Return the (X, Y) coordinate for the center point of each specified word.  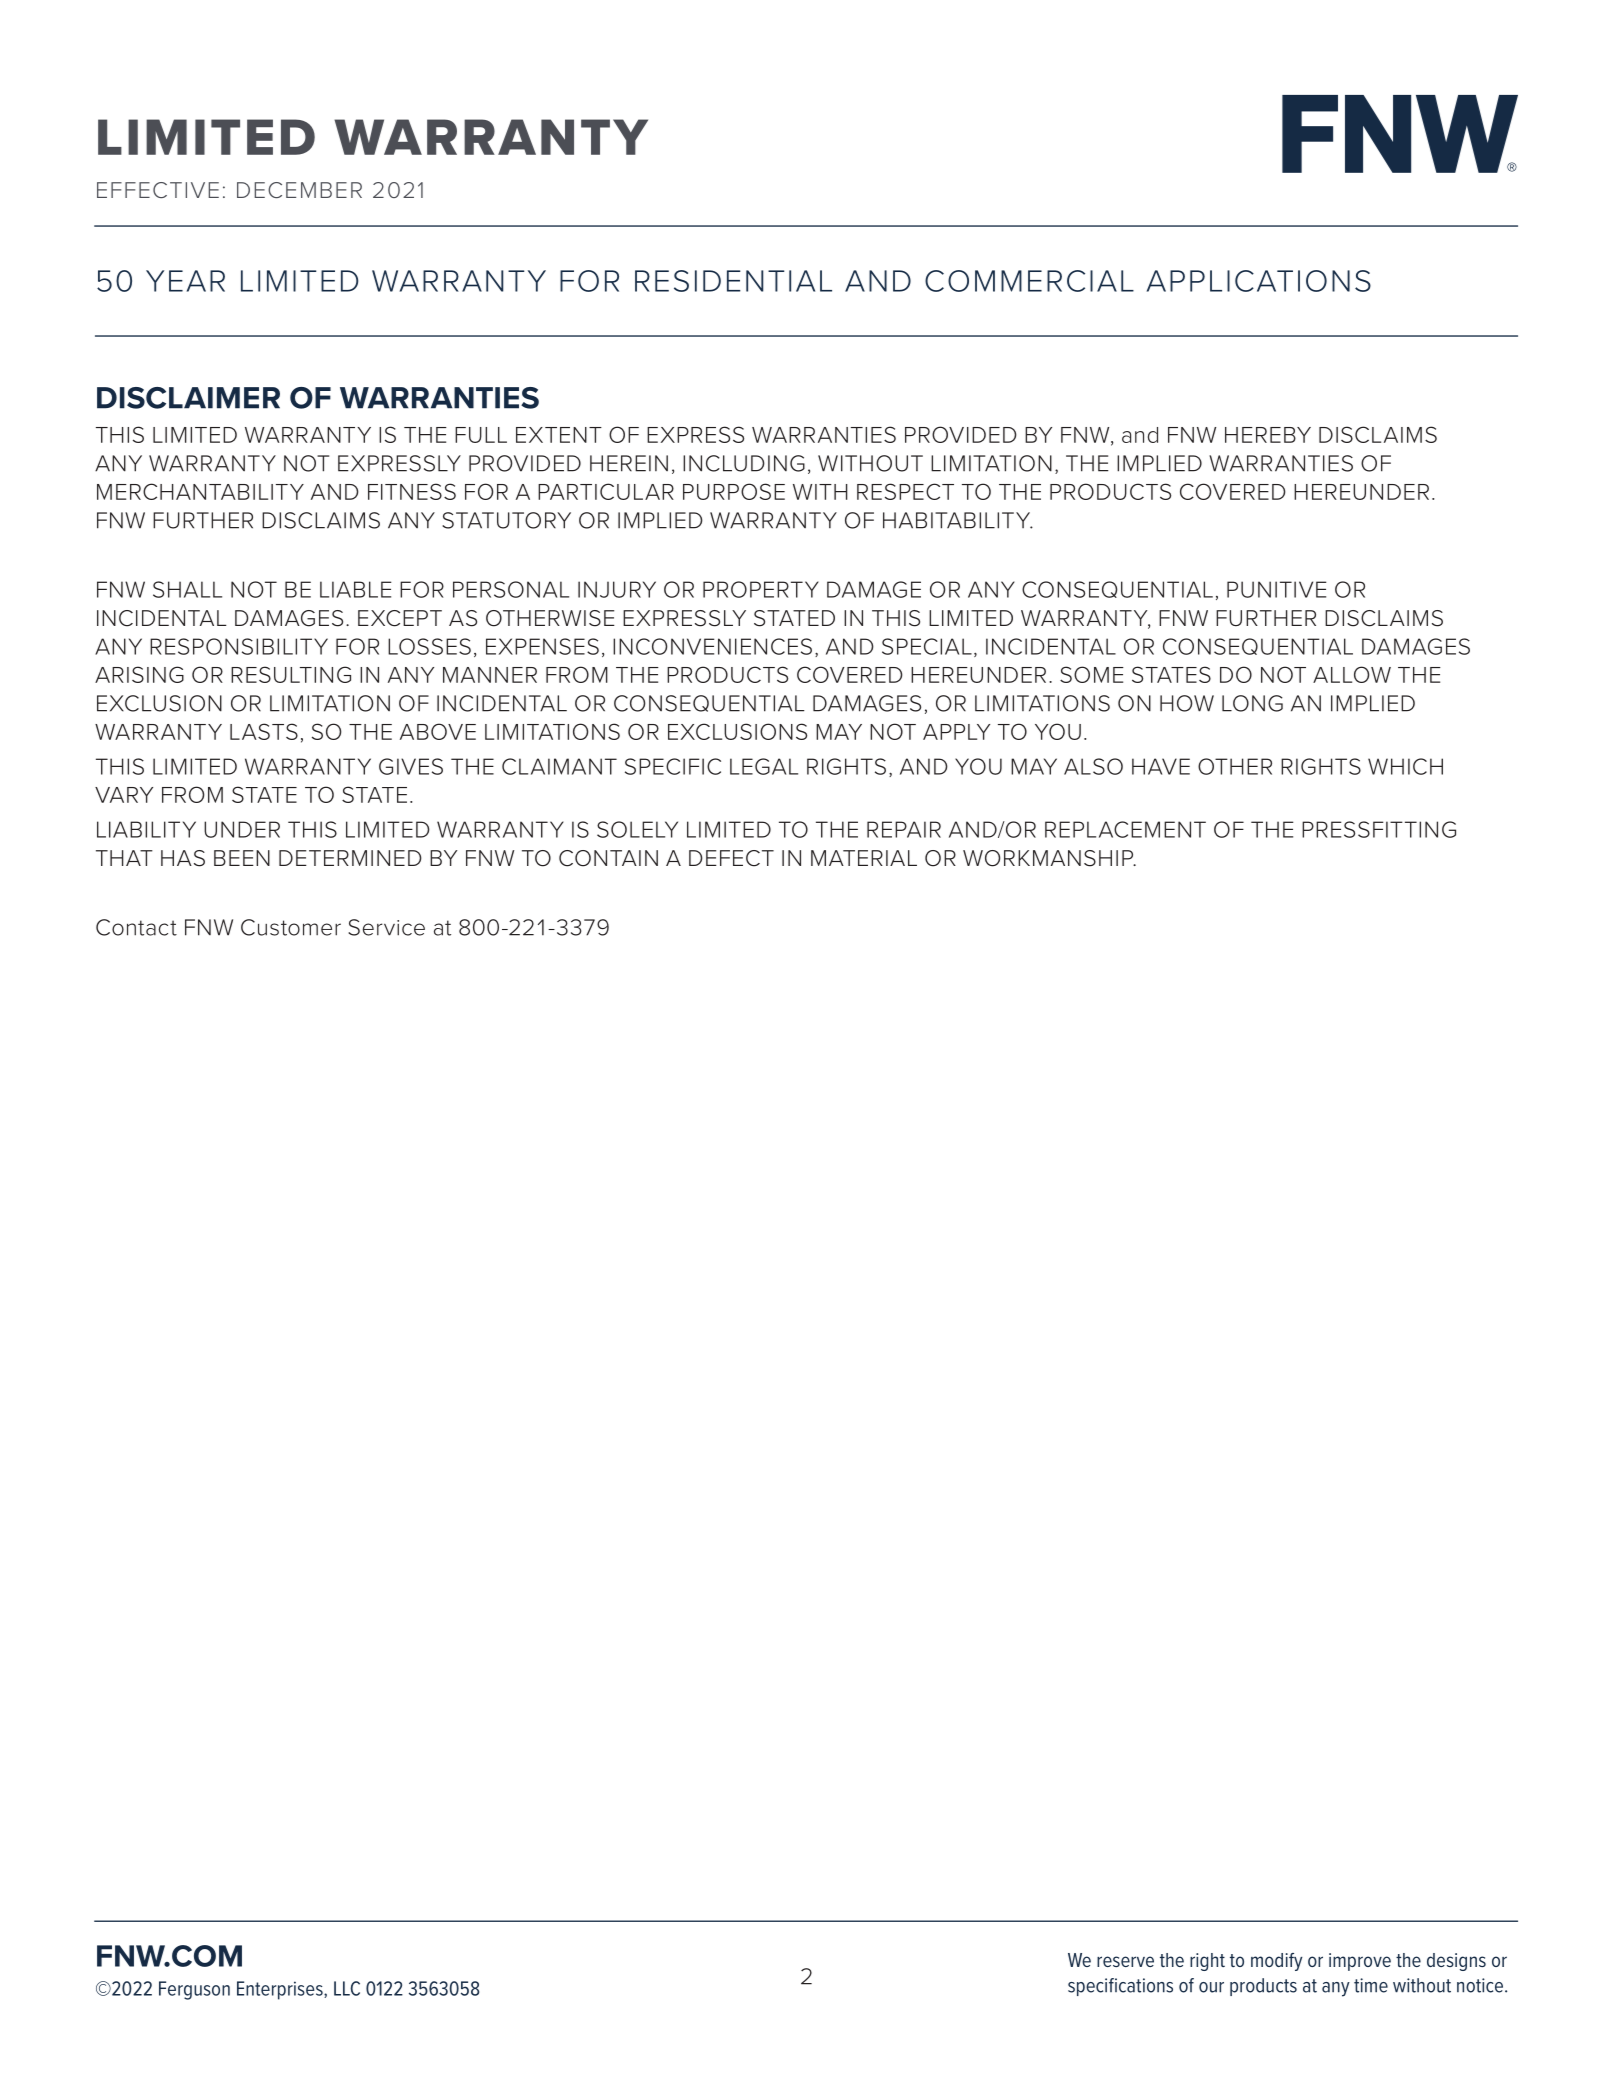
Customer (291, 927)
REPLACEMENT (1125, 829)
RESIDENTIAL (733, 281)
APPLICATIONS (1259, 281)
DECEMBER (299, 190)
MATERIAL (864, 858)
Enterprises (281, 1990)
